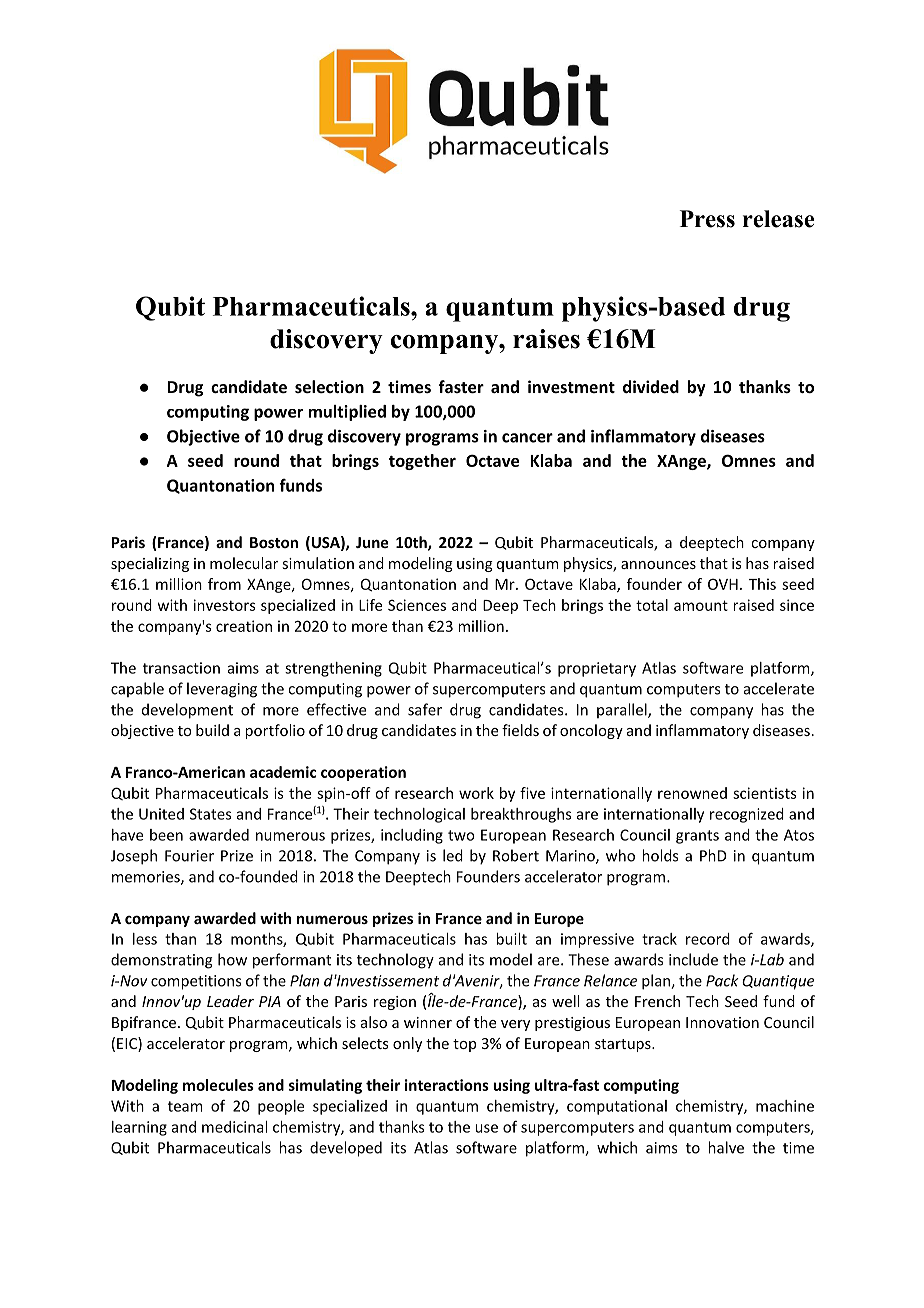 The width and height of the document is (924, 1308). Describe the element at coordinates (329, 386) in the document. I see `selection` at that location.
